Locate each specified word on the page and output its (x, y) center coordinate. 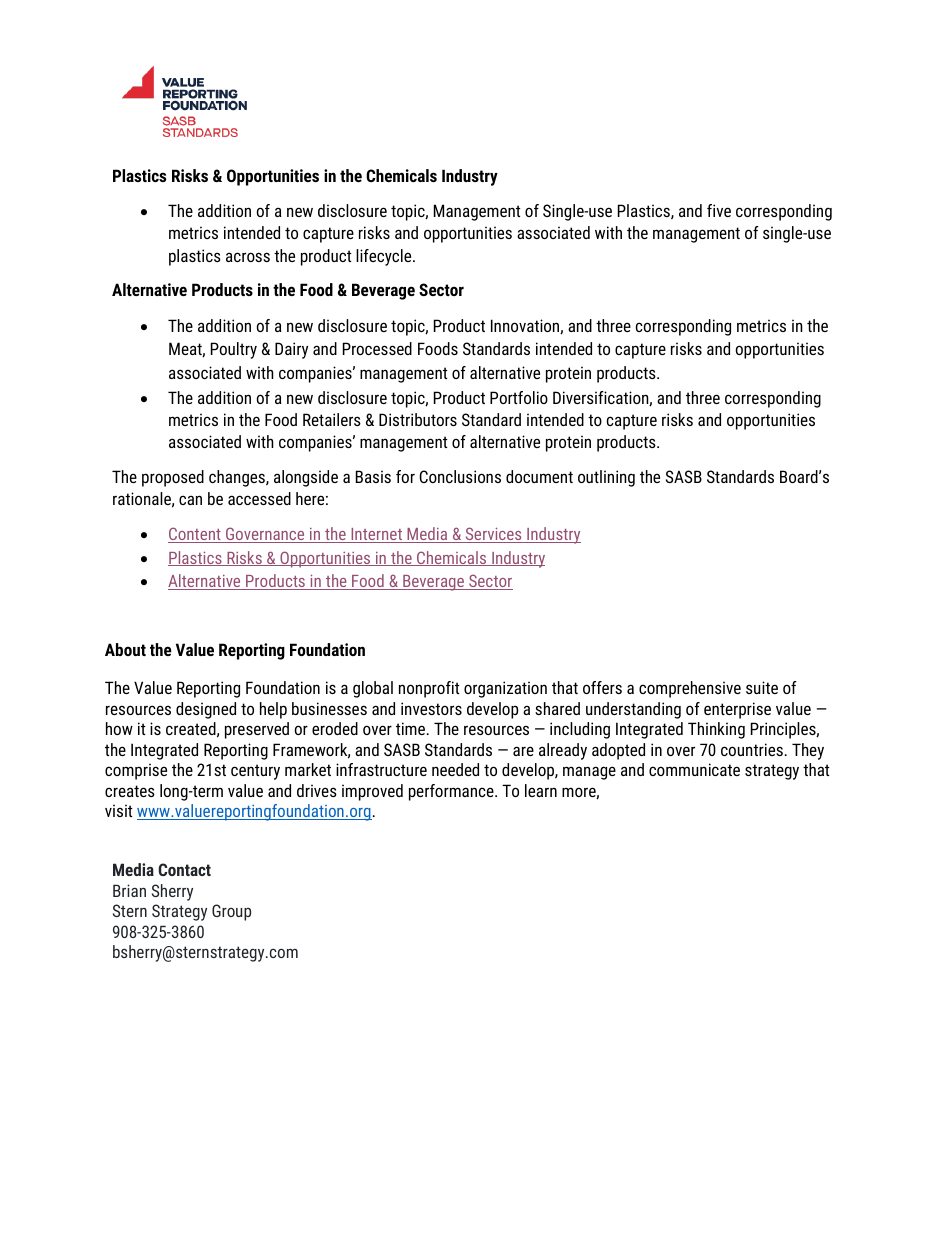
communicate (694, 769)
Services (493, 535)
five (719, 210)
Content (195, 535)
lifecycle (385, 257)
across (248, 257)
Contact (184, 869)
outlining (606, 478)
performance (452, 792)
